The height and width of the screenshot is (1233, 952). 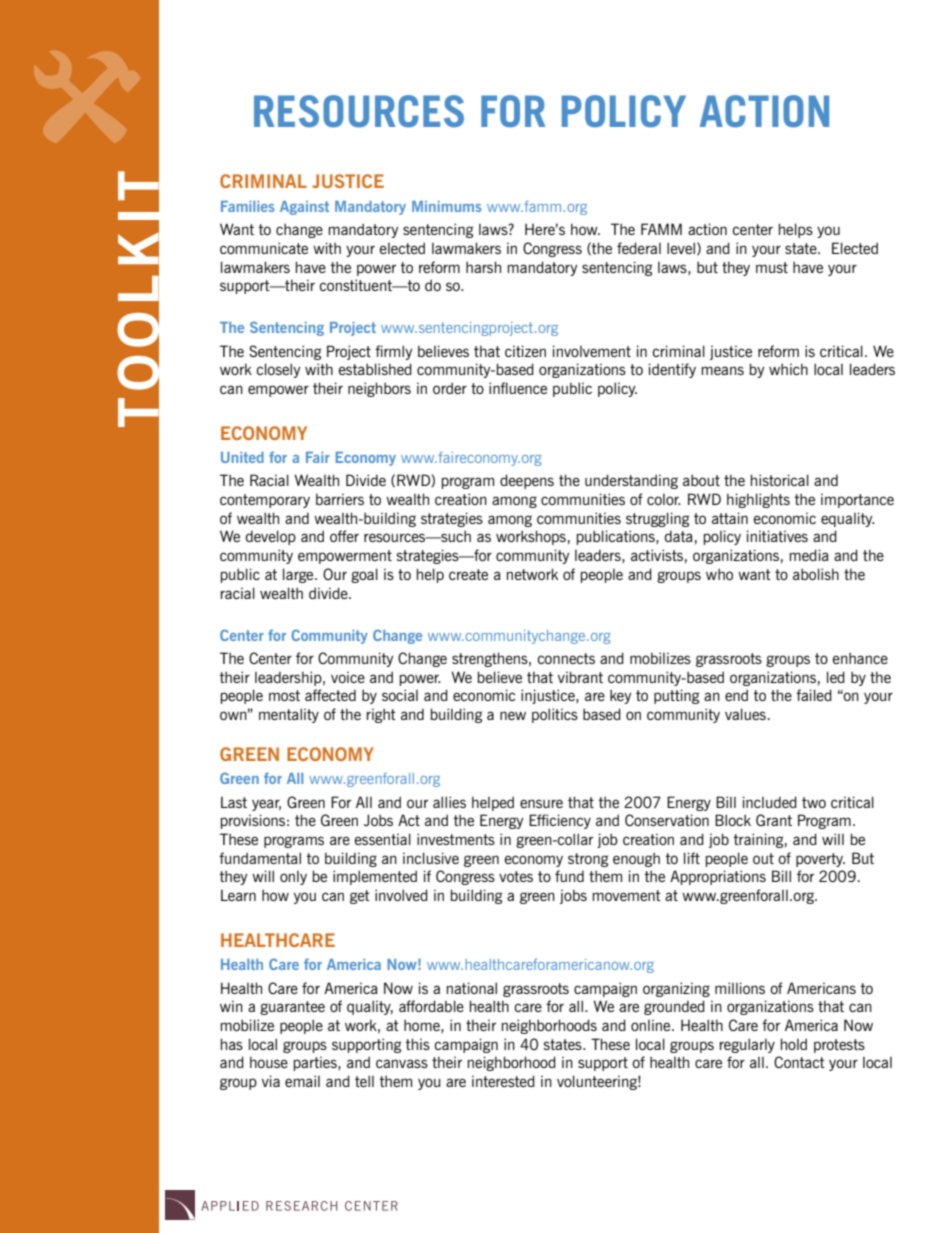 What do you see at coordinates (302, 1081) in the screenshot?
I see `email` at bounding box center [302, 1081].
